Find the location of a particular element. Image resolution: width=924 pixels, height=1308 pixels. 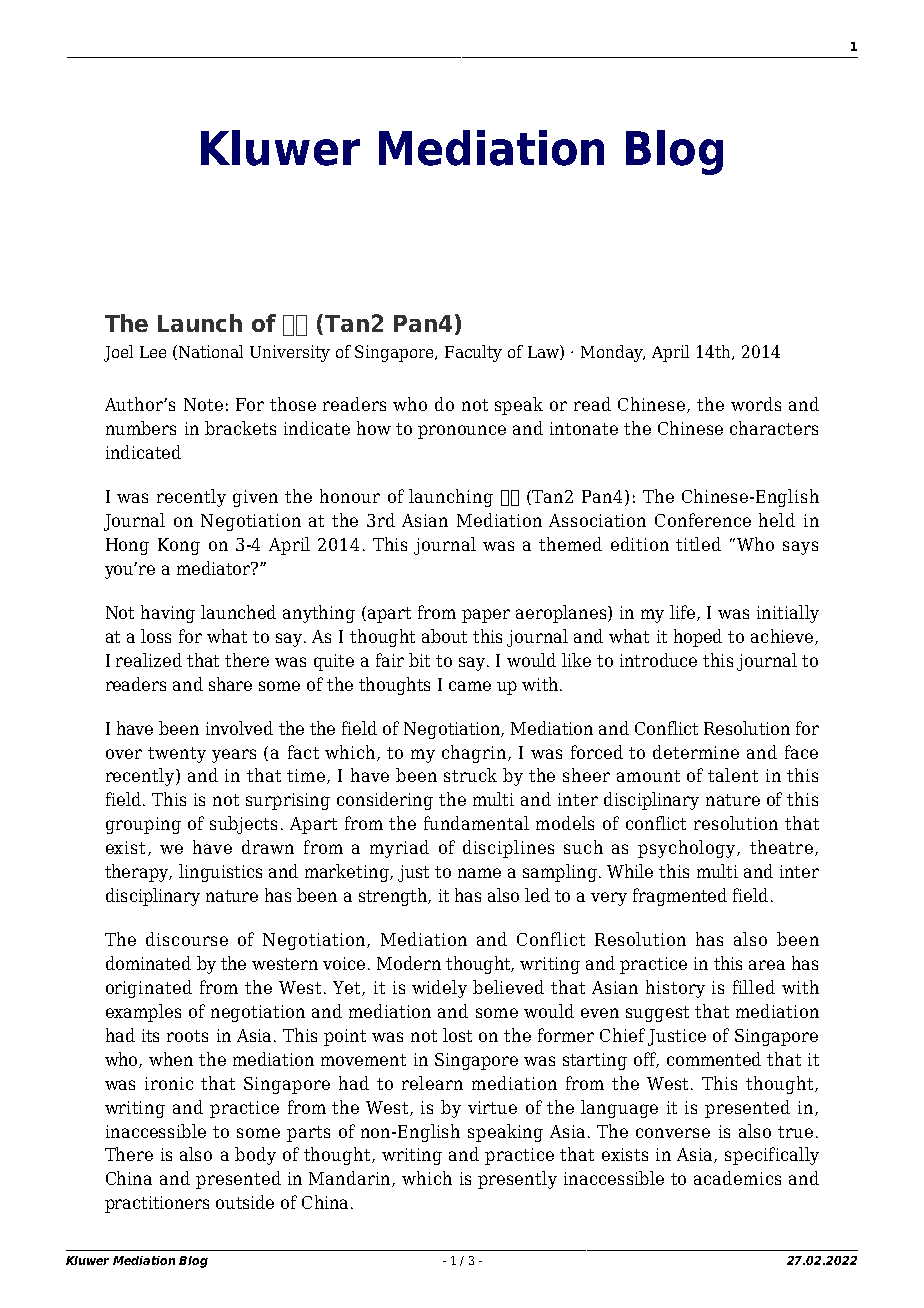

talent is located at coordinates (733, 775).
